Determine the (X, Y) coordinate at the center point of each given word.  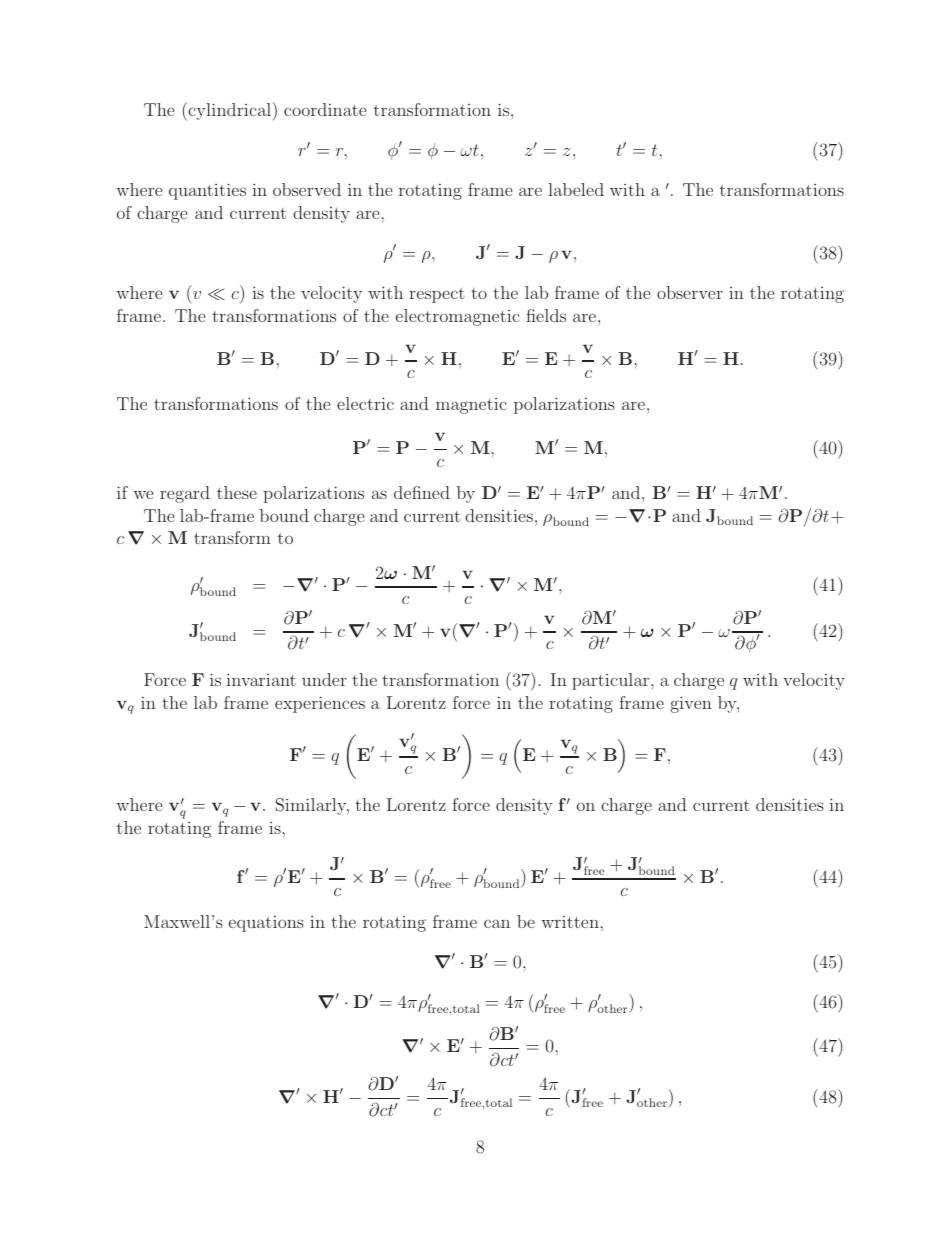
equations (266, 924)
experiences (320, 704)
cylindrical (228, 111)
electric (365, 403)
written (570, 922)
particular (612, 681)
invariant (261, 679)
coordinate (325, 109)
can (497, 923)
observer (690, 292)
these (237, 492)
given (691, 704)
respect (437, 295)
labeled (576, 189)
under (324, 679)
